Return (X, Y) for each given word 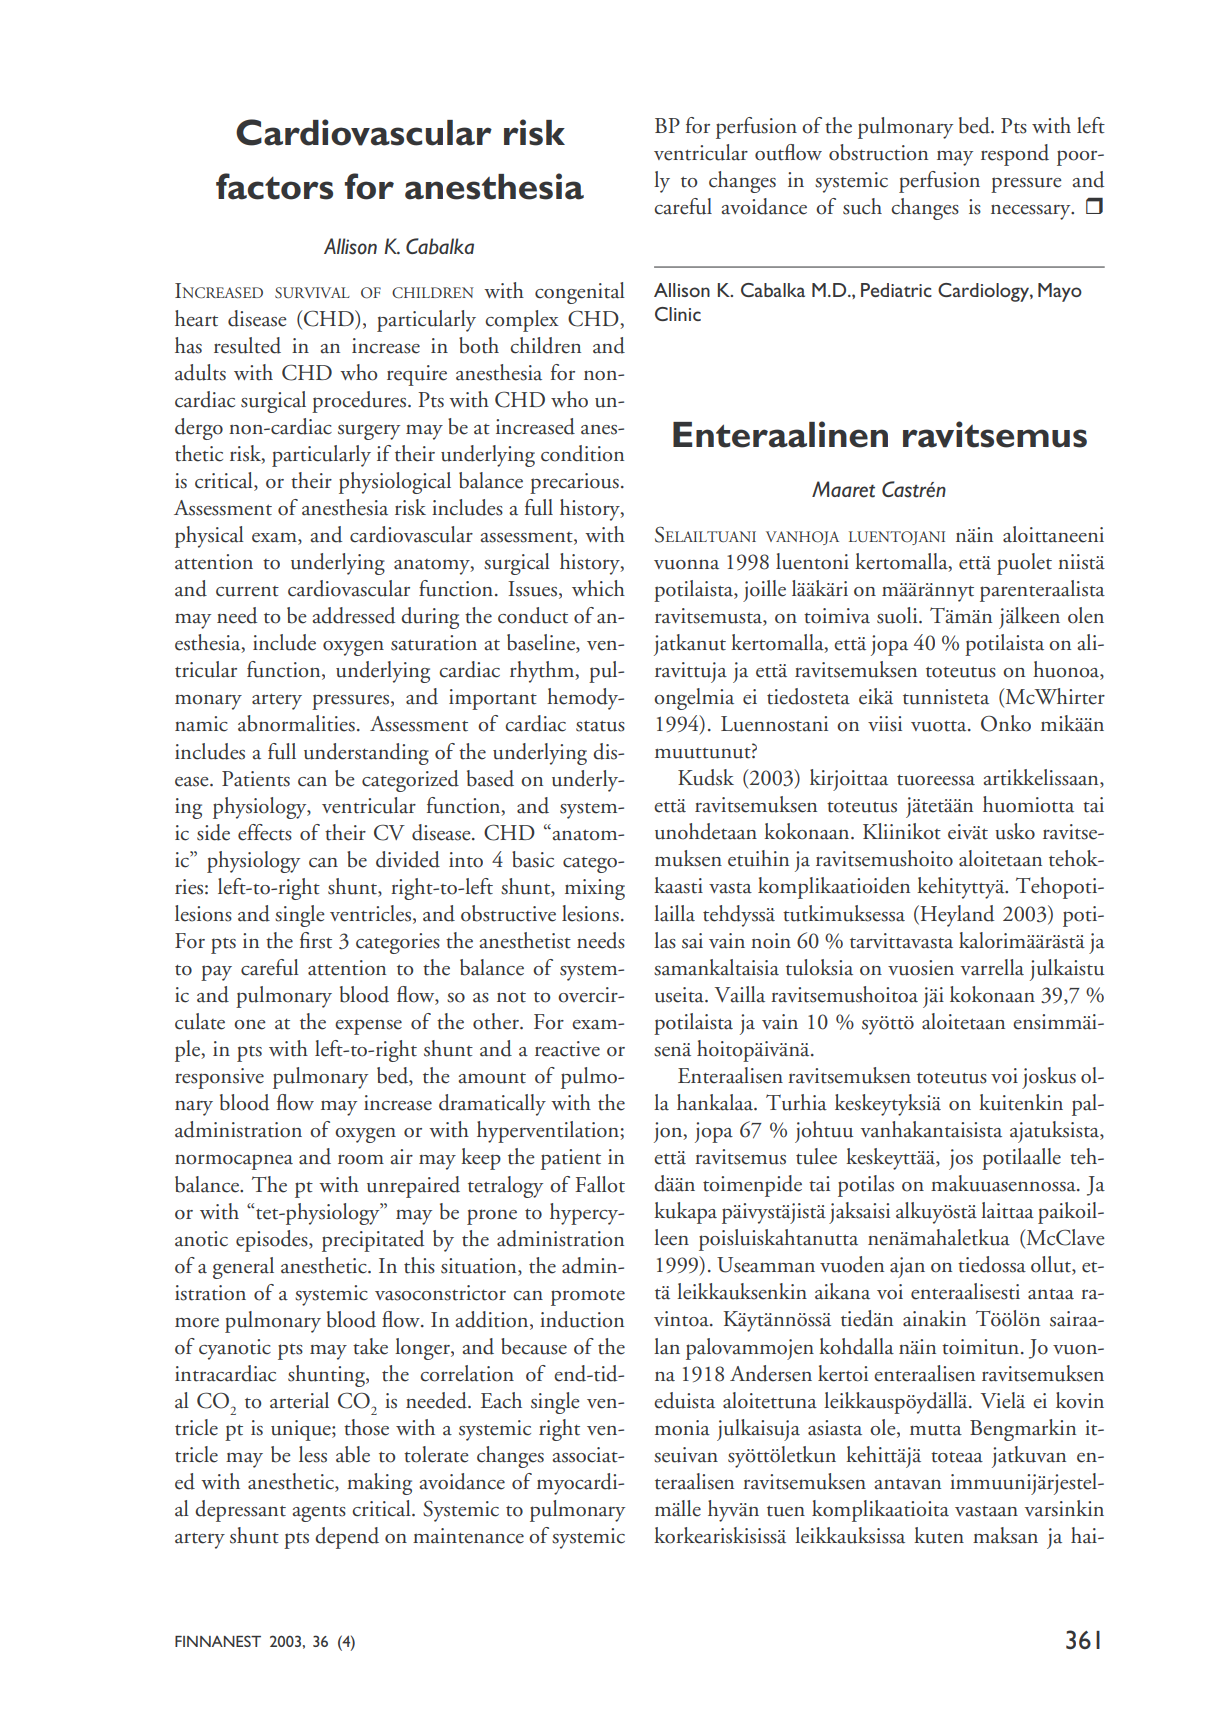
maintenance (468, 1536)
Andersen (771, 1373)
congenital (580, 293)
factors (274, 186)
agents (319, 1514)
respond (1015, 155)
